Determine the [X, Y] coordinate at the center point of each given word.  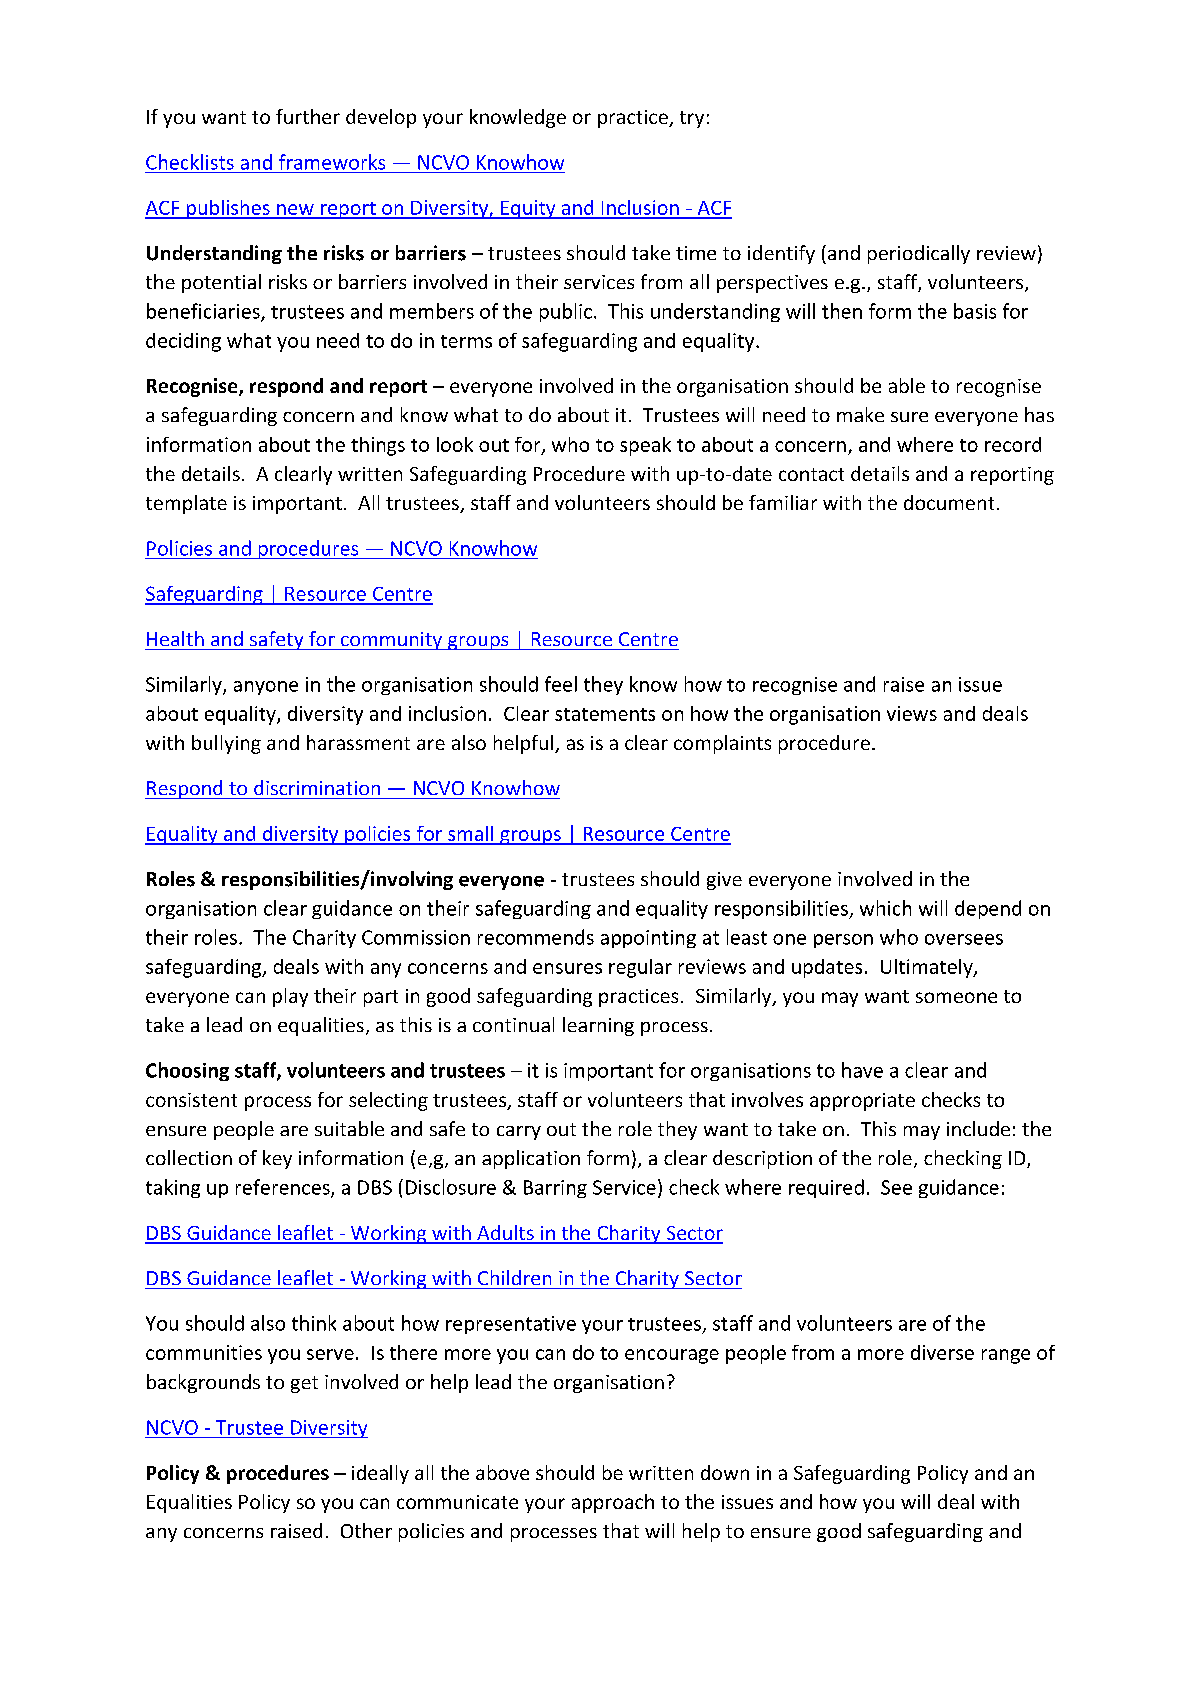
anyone [266, 688]
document [949, 502]
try [692, 119]
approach [613, 1503]
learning [598, 1026]
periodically [919, 254]
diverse [942, 1352]
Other [366, 1530]
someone [956, 997]
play [290, 997]
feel [561, 684]
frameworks [332, 162]
